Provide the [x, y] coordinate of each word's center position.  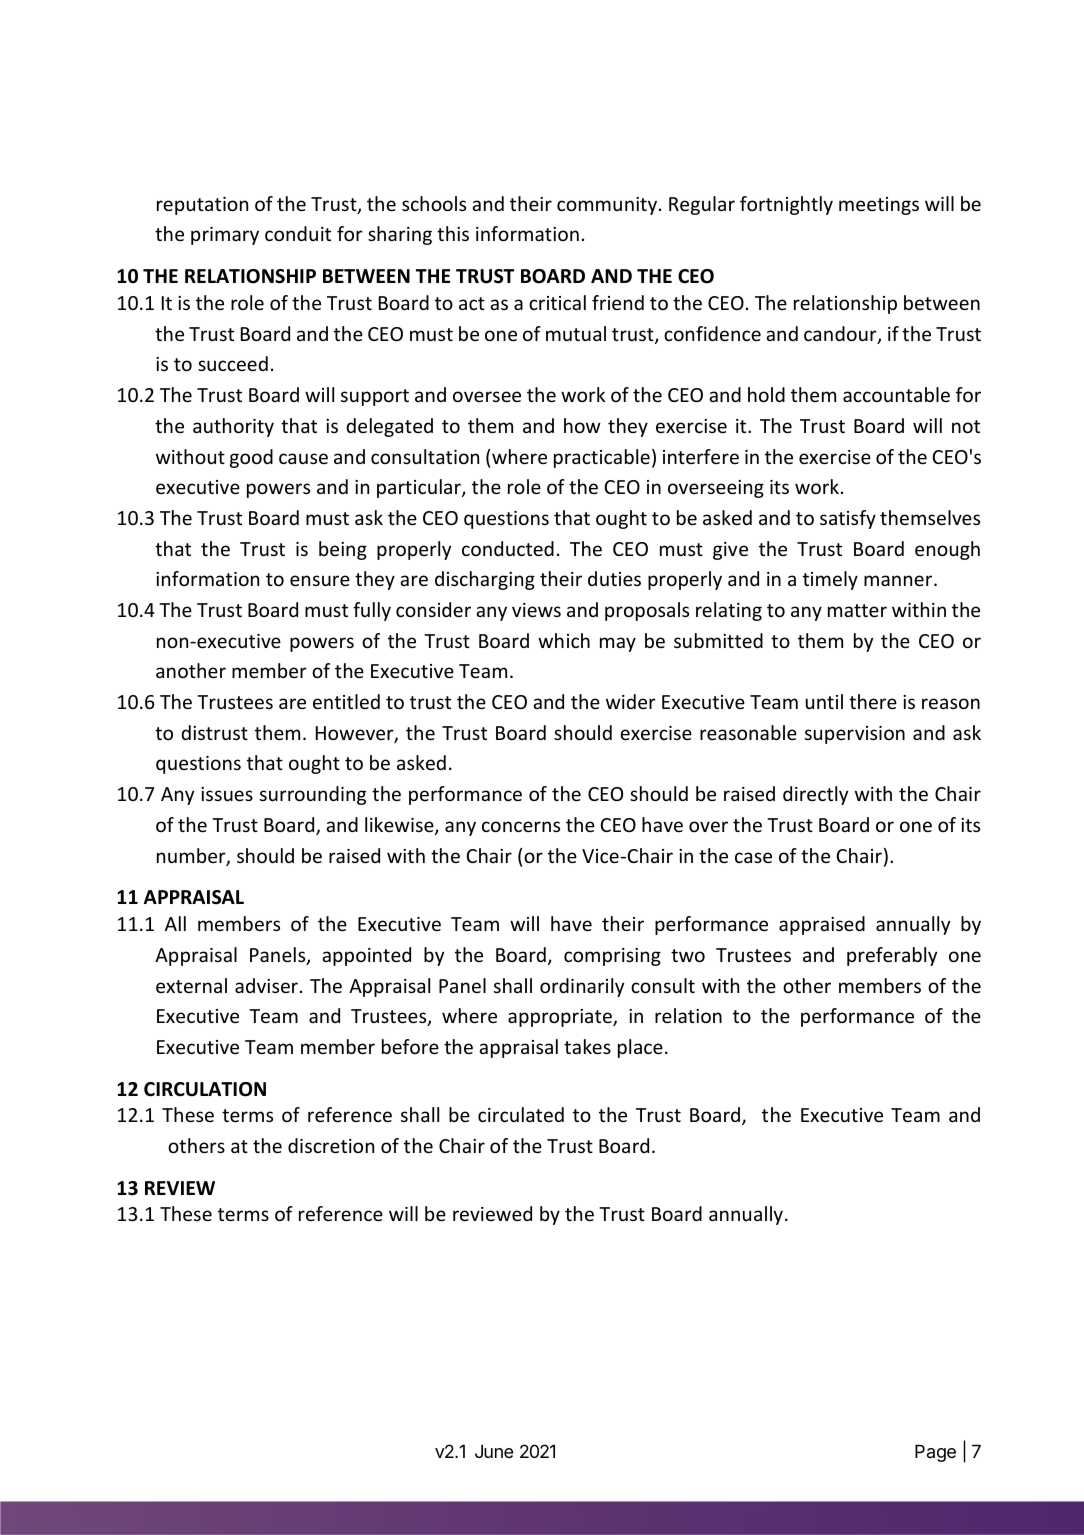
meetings [879, 206]
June [494, 1451]
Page [935, 1453]
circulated [521, 1114]
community [608, 206]
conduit [298, 233]
